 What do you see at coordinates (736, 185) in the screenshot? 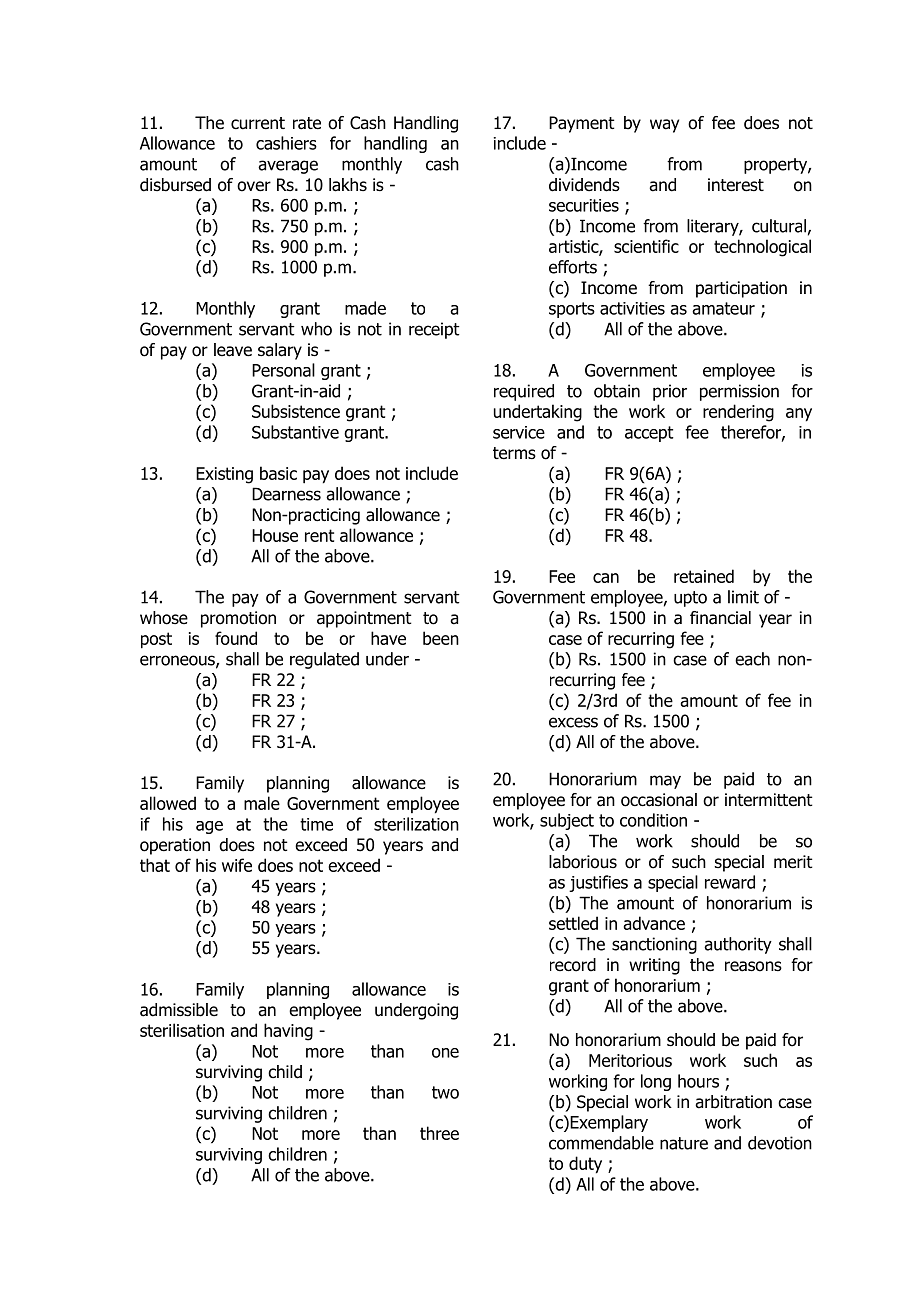
I see `interest` at bounding box center [736, 185].
